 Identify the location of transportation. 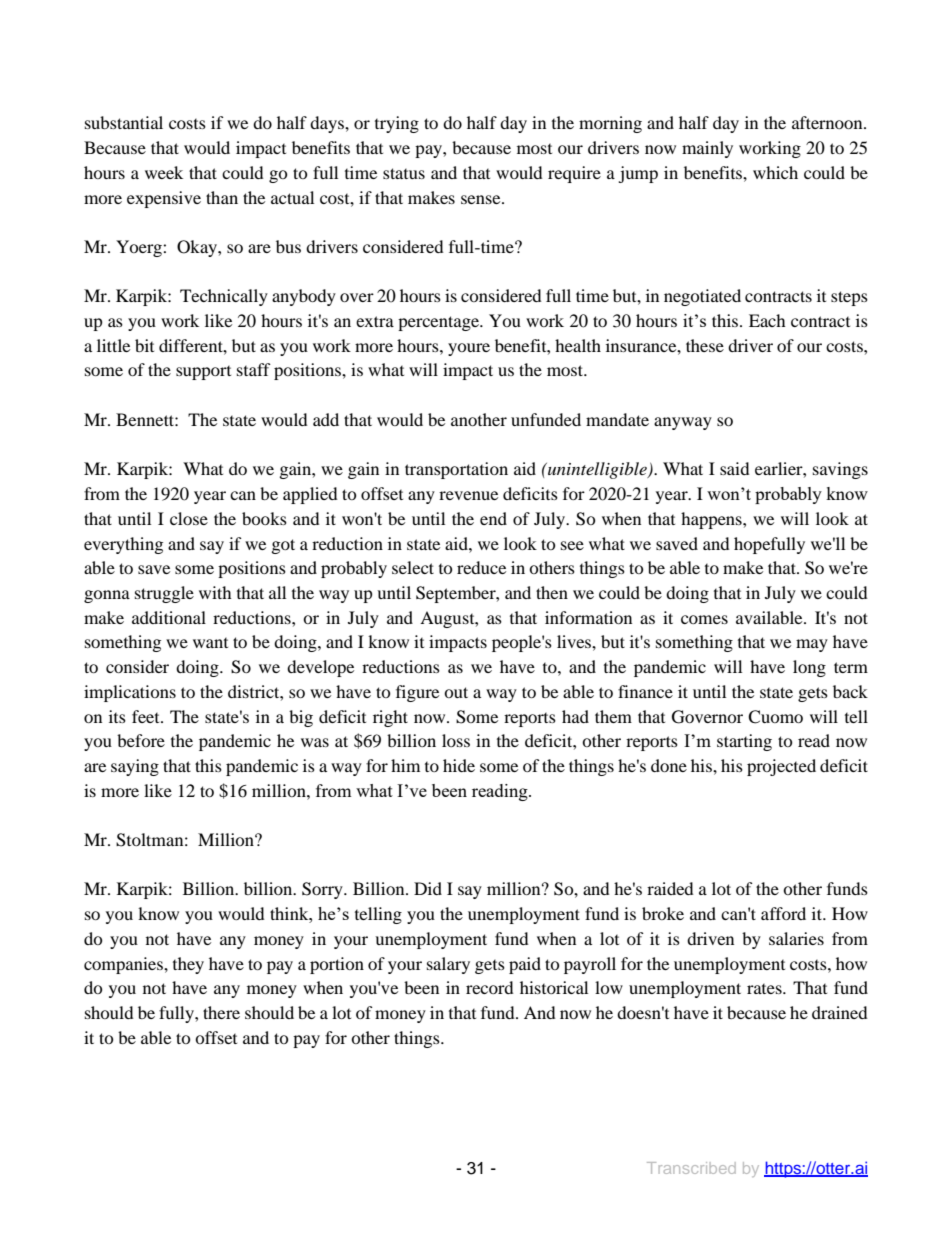
(456, 470).
